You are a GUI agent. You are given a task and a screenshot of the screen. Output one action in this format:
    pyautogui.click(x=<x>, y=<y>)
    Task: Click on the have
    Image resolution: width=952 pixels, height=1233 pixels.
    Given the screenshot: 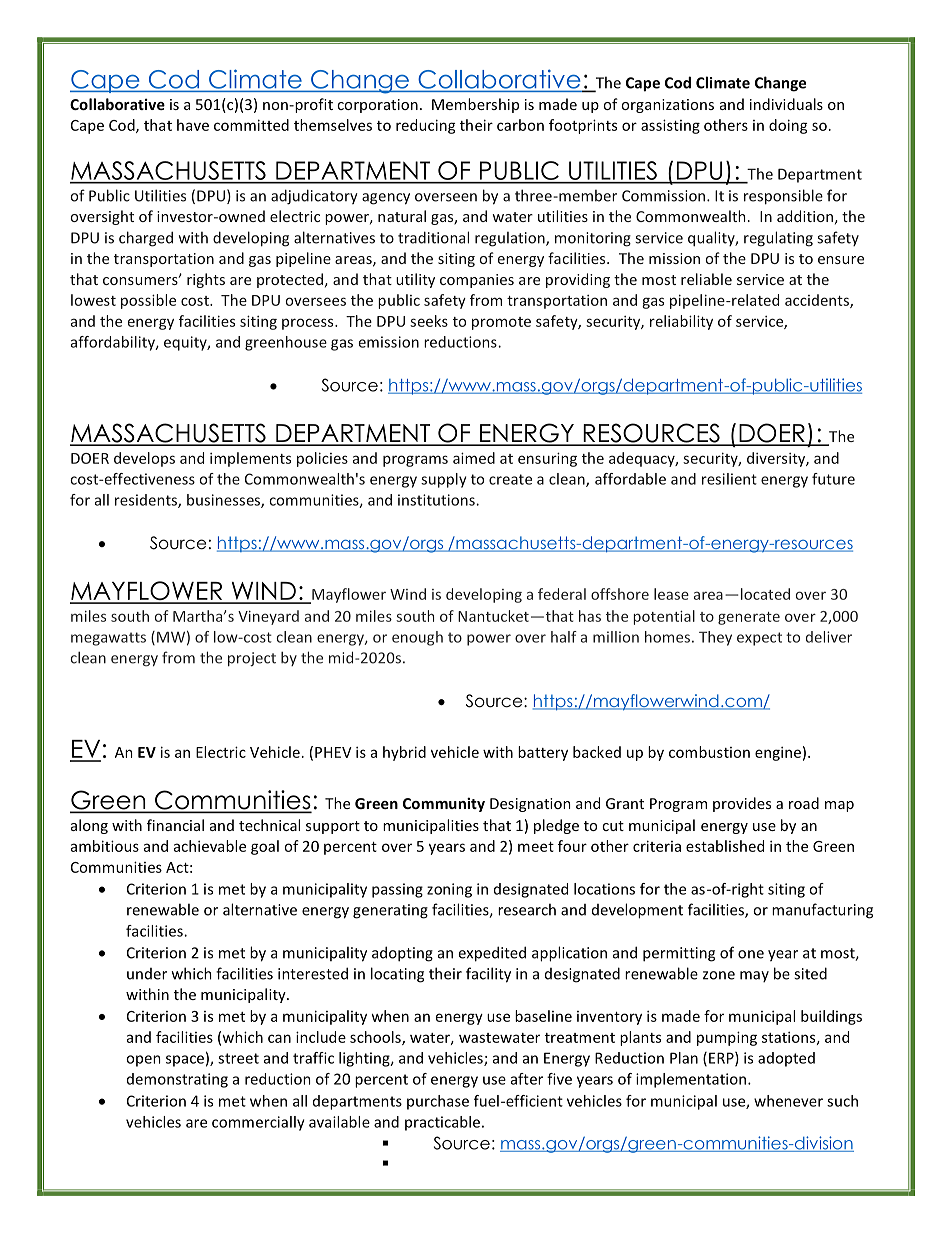 What is the action you would take?
    pyautogui.click(x=193, y=125)
